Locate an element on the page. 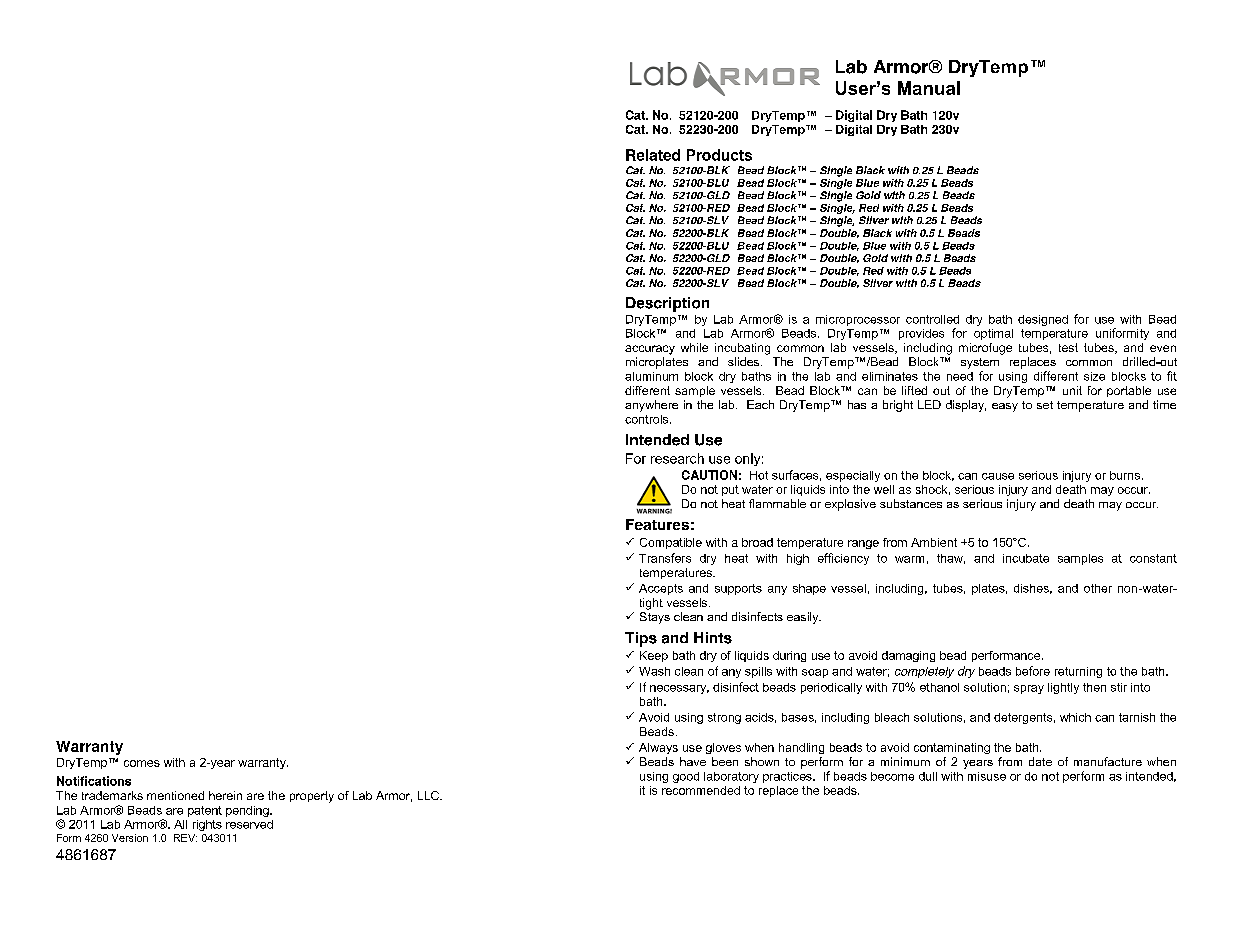 The width and height of the image is (1233, 952). misuse is located at coordinates (987, 776).
